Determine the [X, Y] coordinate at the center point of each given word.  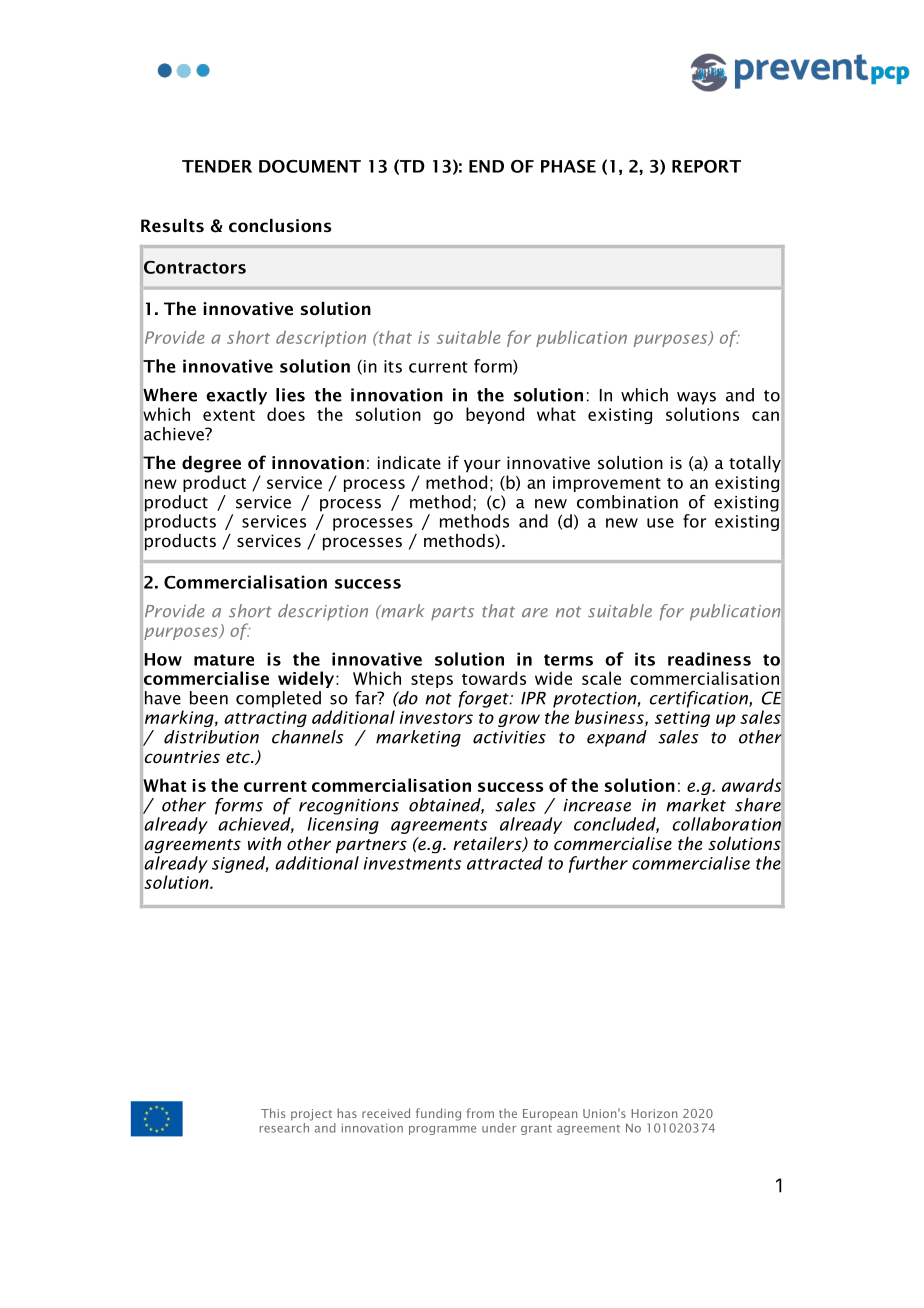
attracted [505, 863]
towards [494, 678]
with [264, 843]
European [550, 1114]
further [598, 864]
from [480, 1113]
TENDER [217, 166]
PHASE [568, 166]
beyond [495, 415]
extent [229, 415]
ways [696, 398]
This [273, 1113]
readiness [709, 659]
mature [224, 660]
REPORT [706, 166]
